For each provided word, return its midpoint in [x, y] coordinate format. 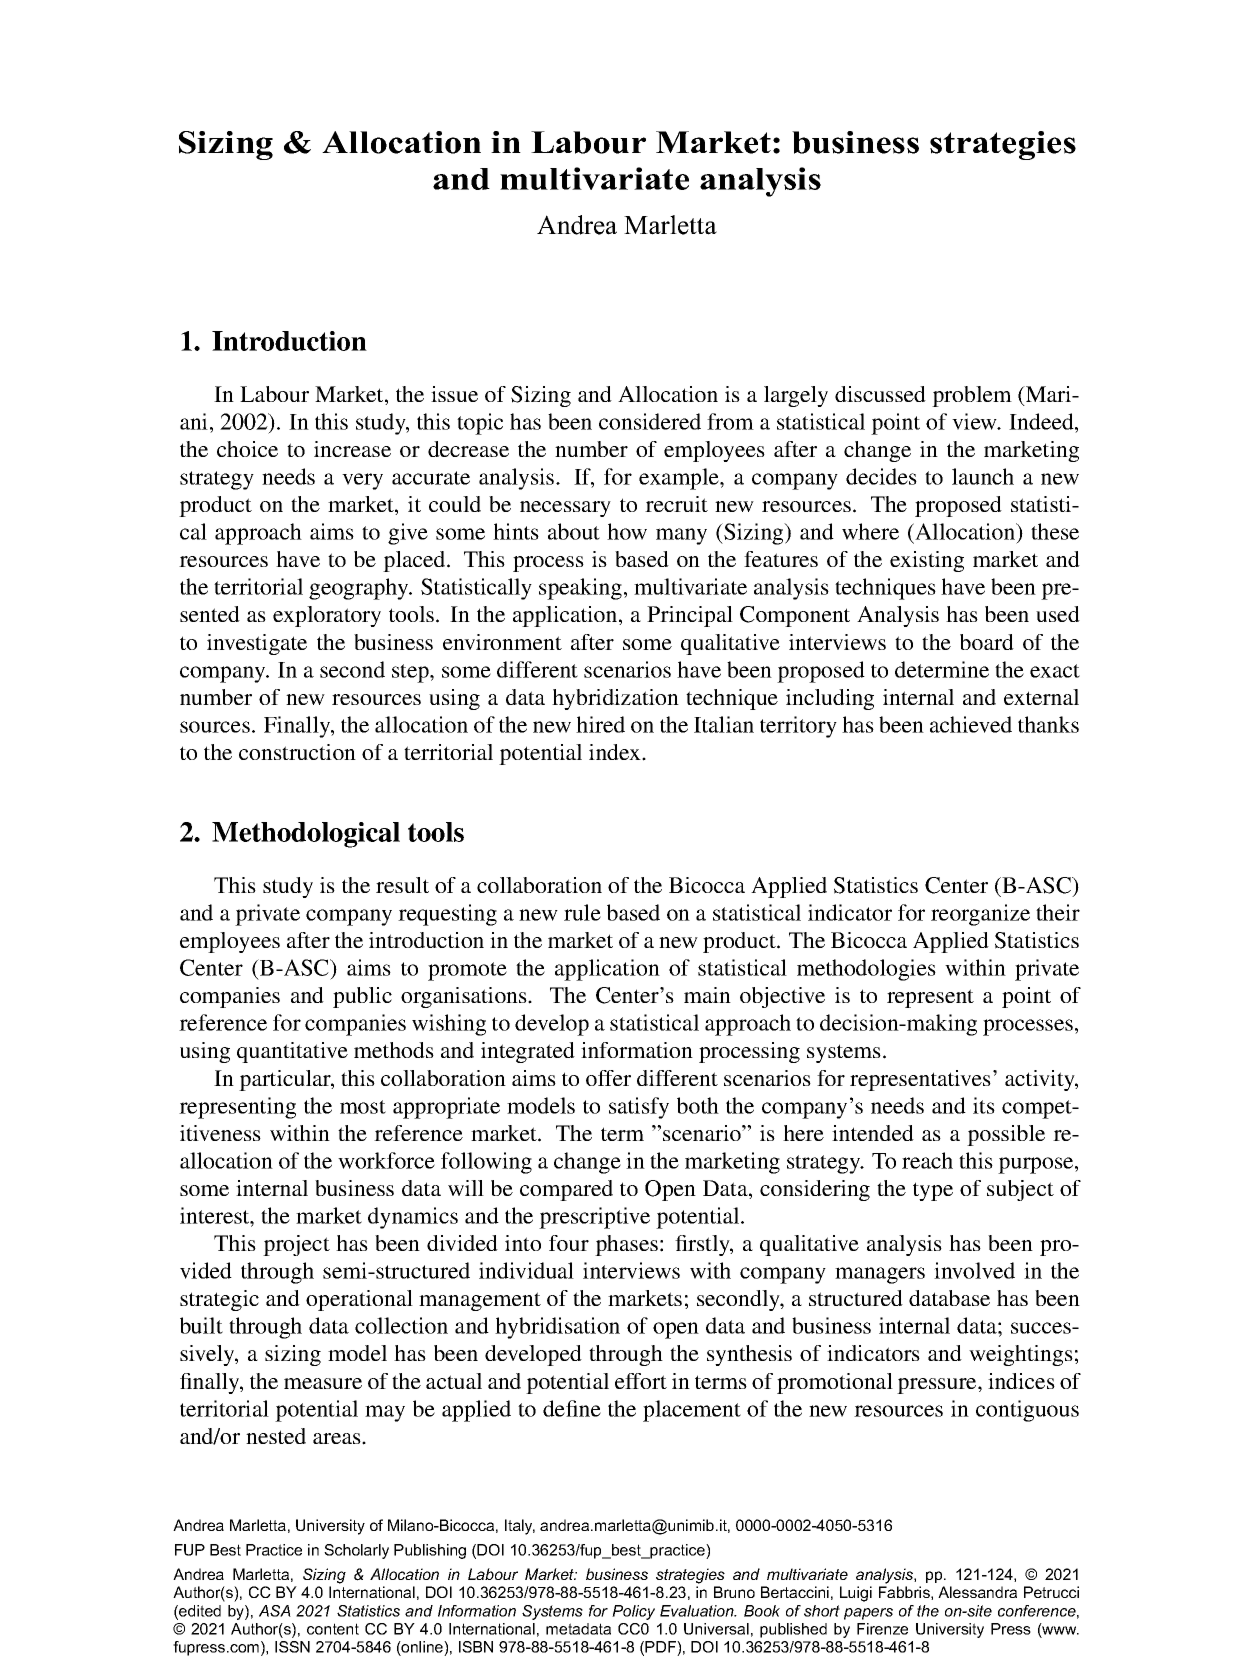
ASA [275, 1611]
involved [974, 1270]
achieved [971, 724]
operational [359, 1300]
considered [650, 421]
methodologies [866, 970]
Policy [633, 1612]
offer [608, 1078]
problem [972, 396]
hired [600, 724]
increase [352, 449]
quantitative [292, 1052]
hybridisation [557, 1328]
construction [297, 752]
